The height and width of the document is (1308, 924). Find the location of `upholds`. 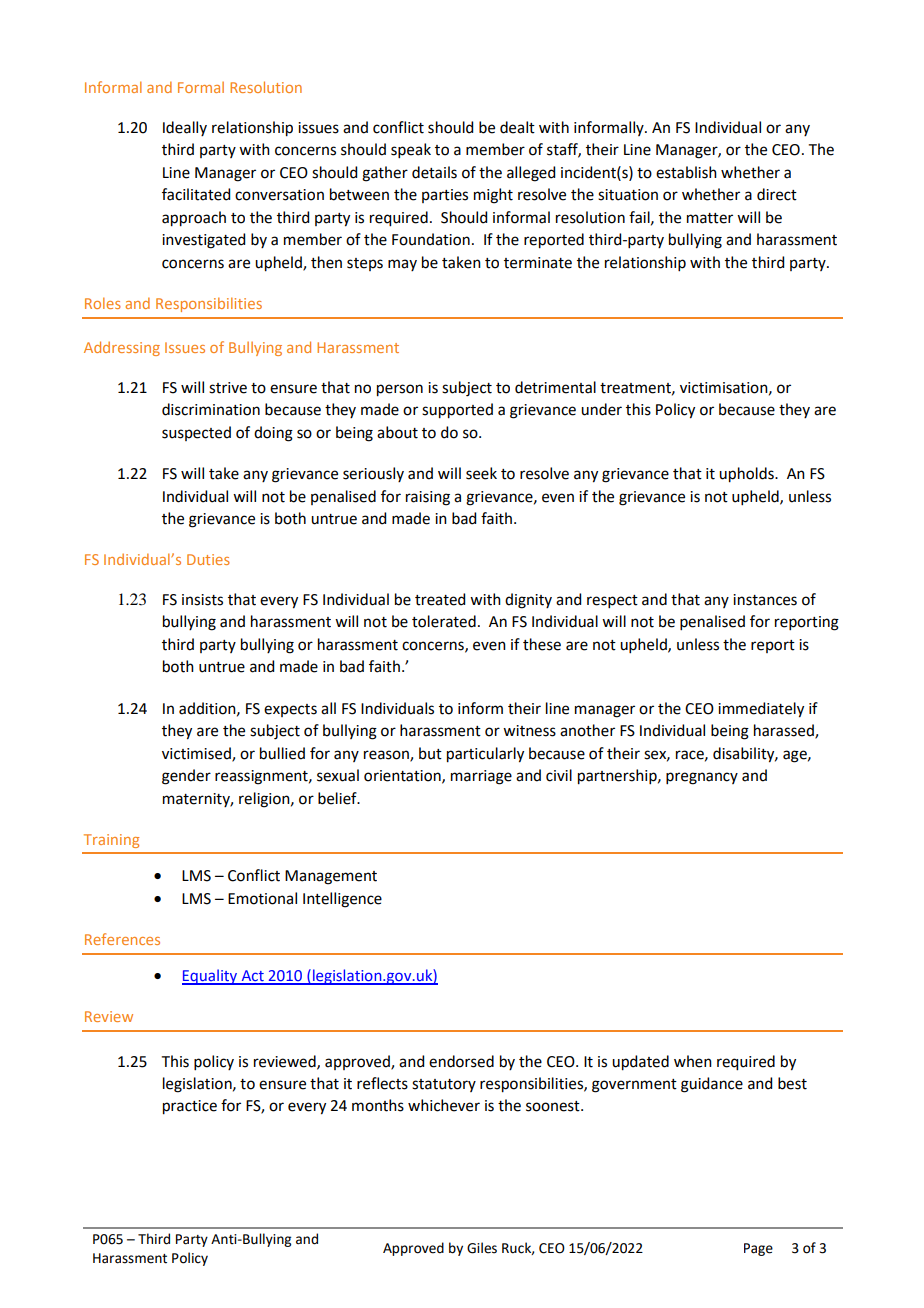

upholds is located at coordinates (747, 475).
